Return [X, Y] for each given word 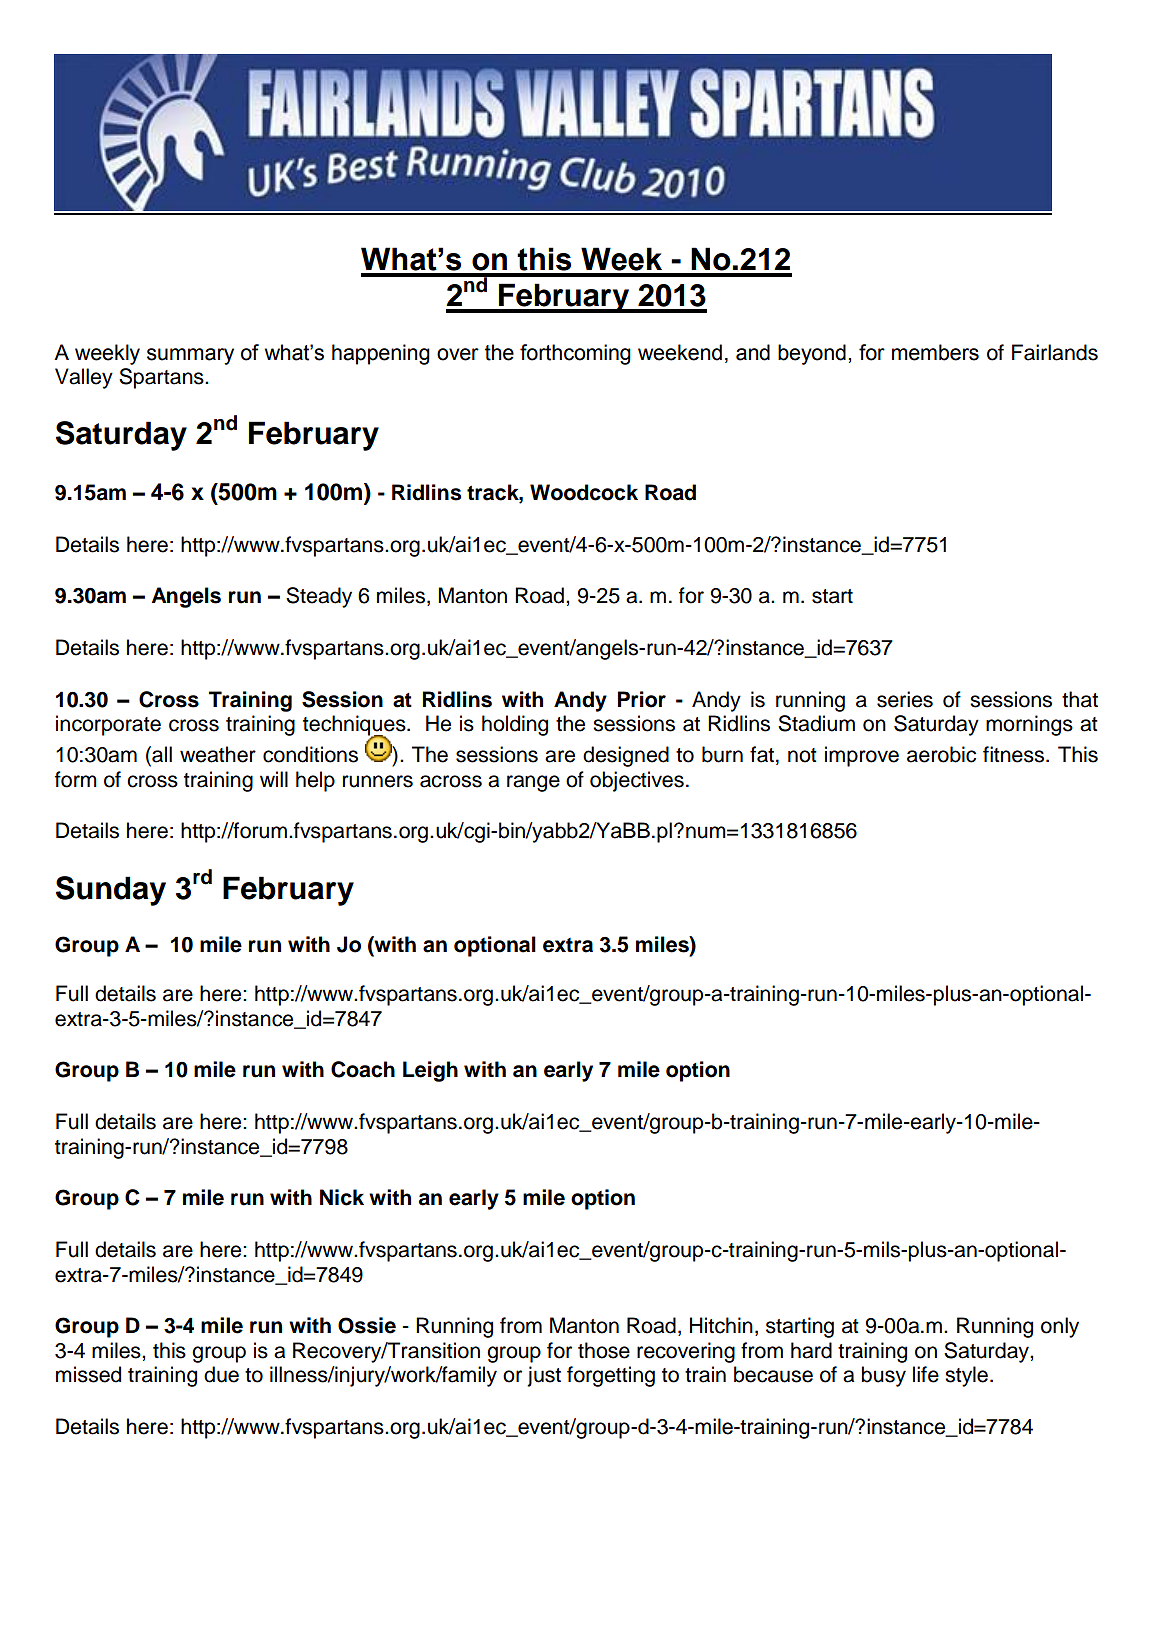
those [604, 1350]
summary [190, 356]
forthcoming [575, 354]
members [935, 352]
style [966, 1376]
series [905, 699]
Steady [319, 597]
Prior [642, 699]
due [221, 1374]
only [1060, 1327]
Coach [363, 1069]
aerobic [941, 754]
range [533, 783]
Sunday [111, 891]
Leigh [430, 1071]
